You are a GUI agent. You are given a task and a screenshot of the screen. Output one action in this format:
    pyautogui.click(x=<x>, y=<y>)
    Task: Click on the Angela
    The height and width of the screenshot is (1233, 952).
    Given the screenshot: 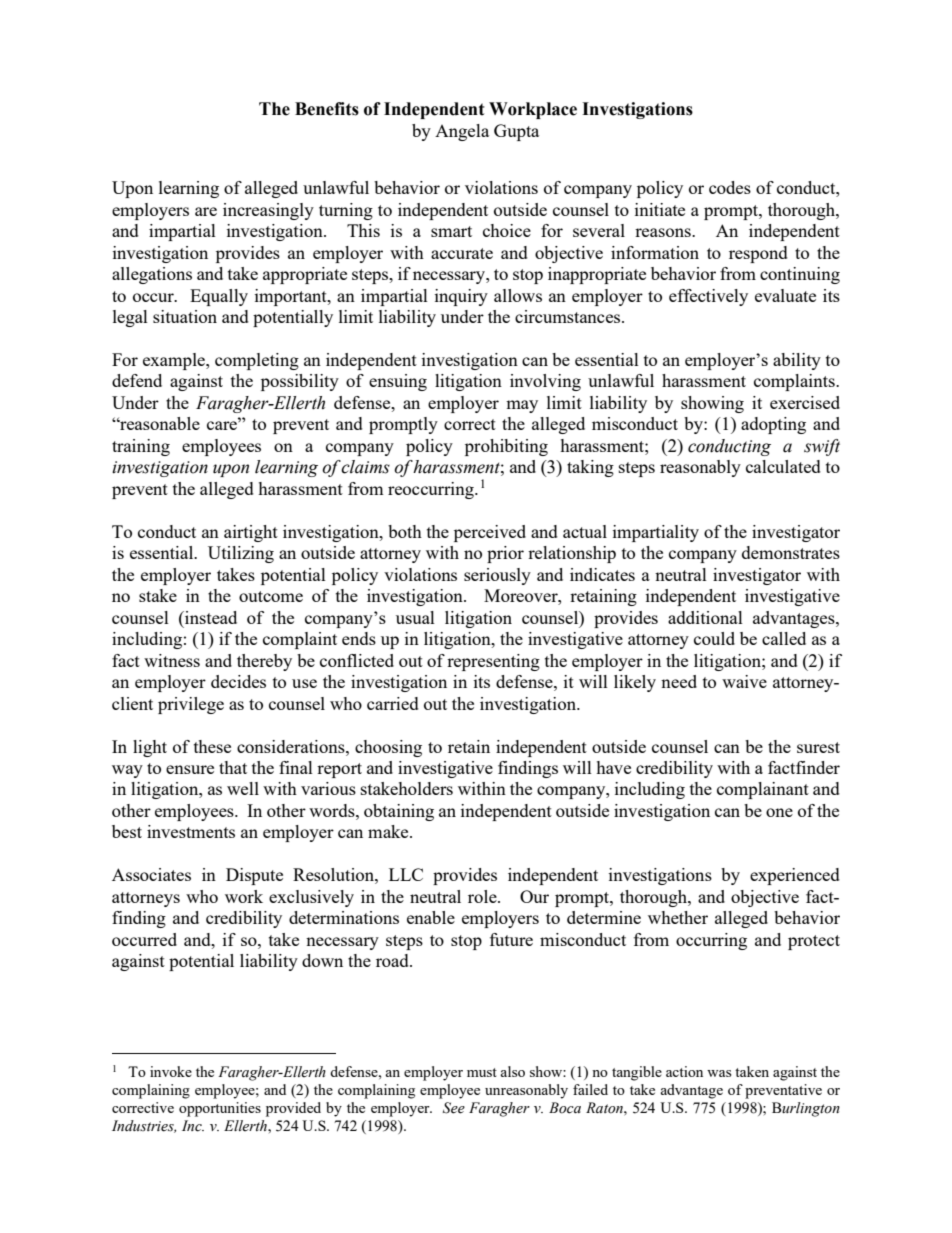 What is the action you would take?
    pyautogui.click(x=462, y=132)
